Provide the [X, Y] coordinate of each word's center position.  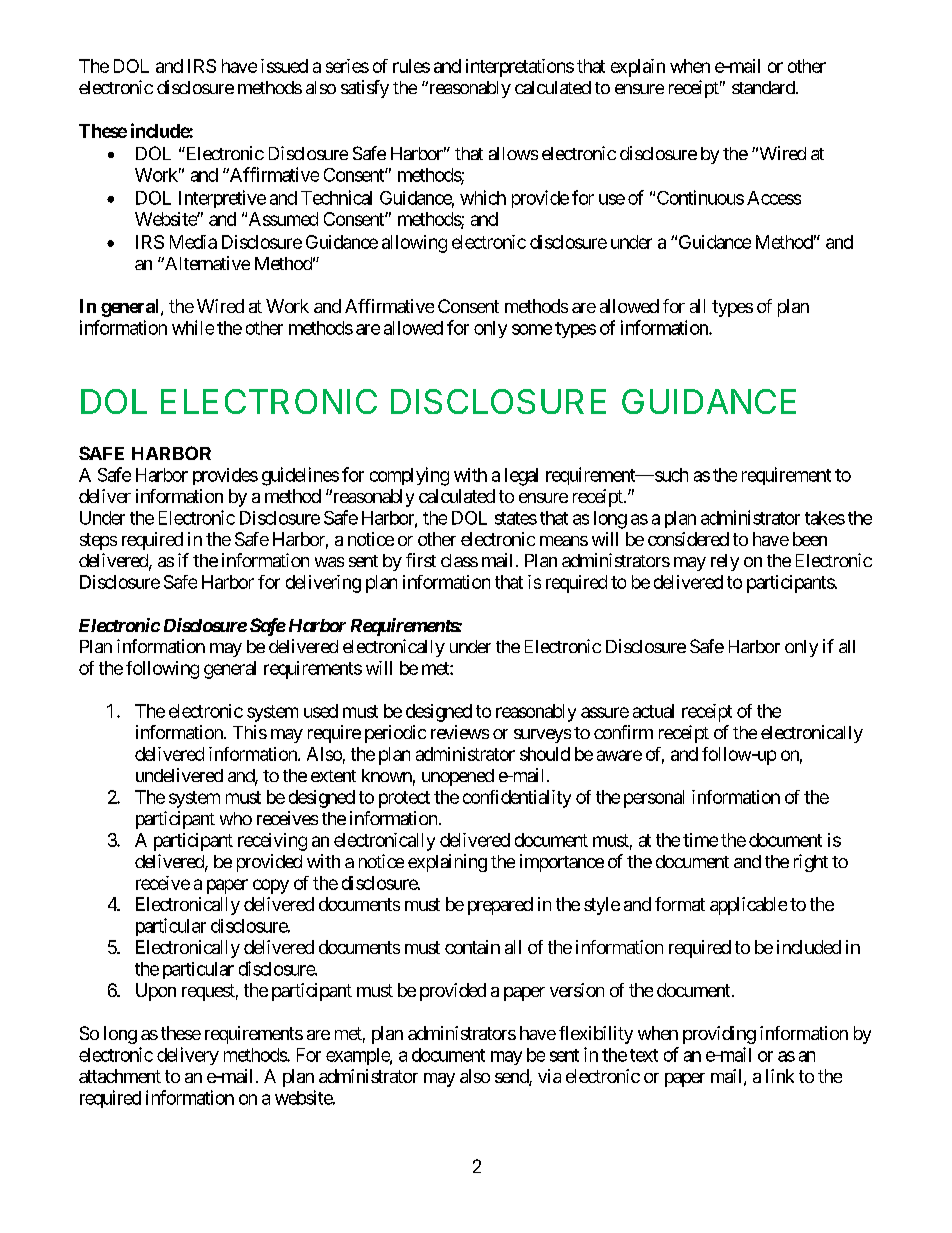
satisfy [365, 89]
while [193, 327]
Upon [156, 992]
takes [825, 518]
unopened [458, 777]
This [250, 732]
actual [653, 711]
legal [521, 477]
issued [284, 66]
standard [764, 87]
